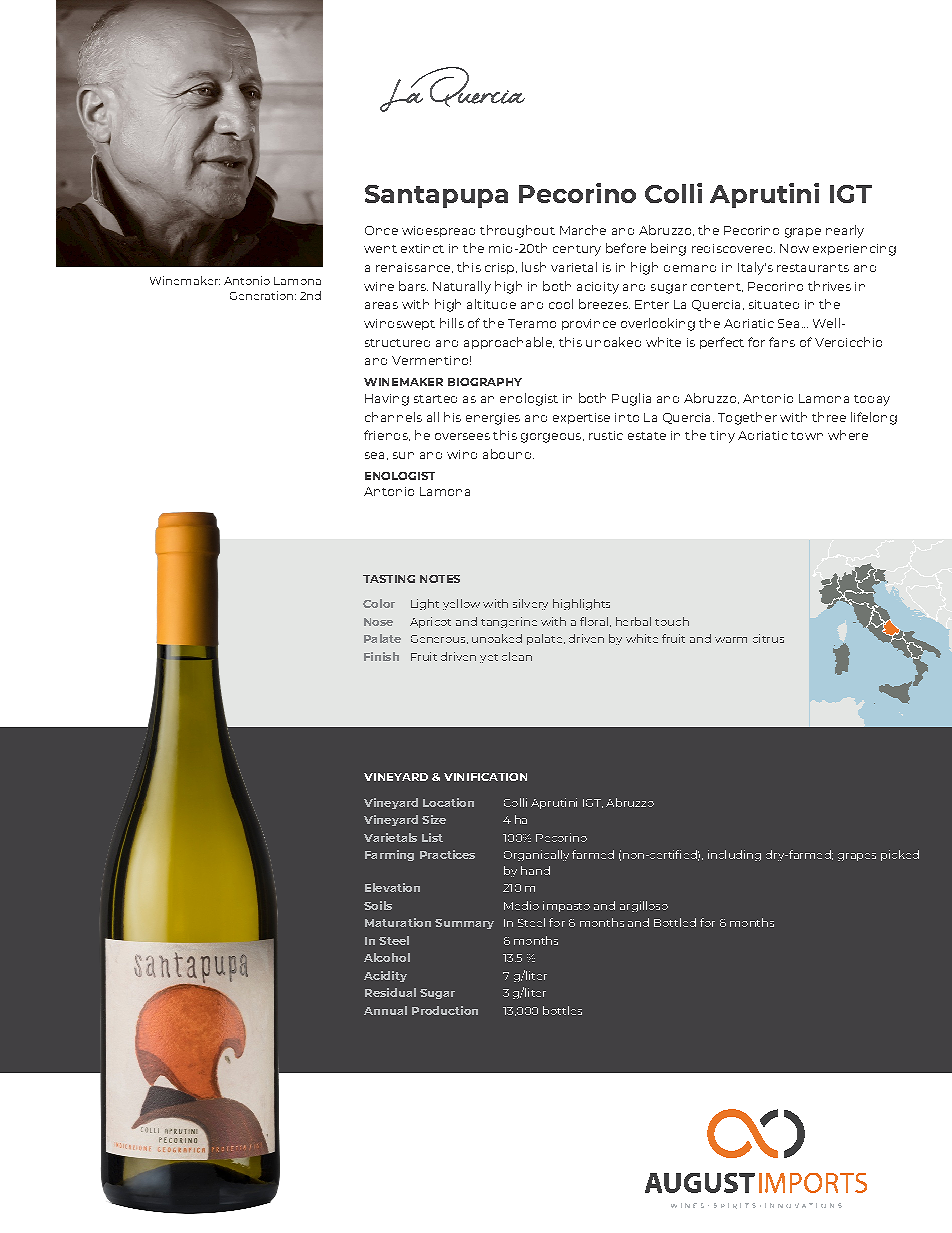 The image size is (952, 1233). I want to click on Organically, so click(536, 855).
